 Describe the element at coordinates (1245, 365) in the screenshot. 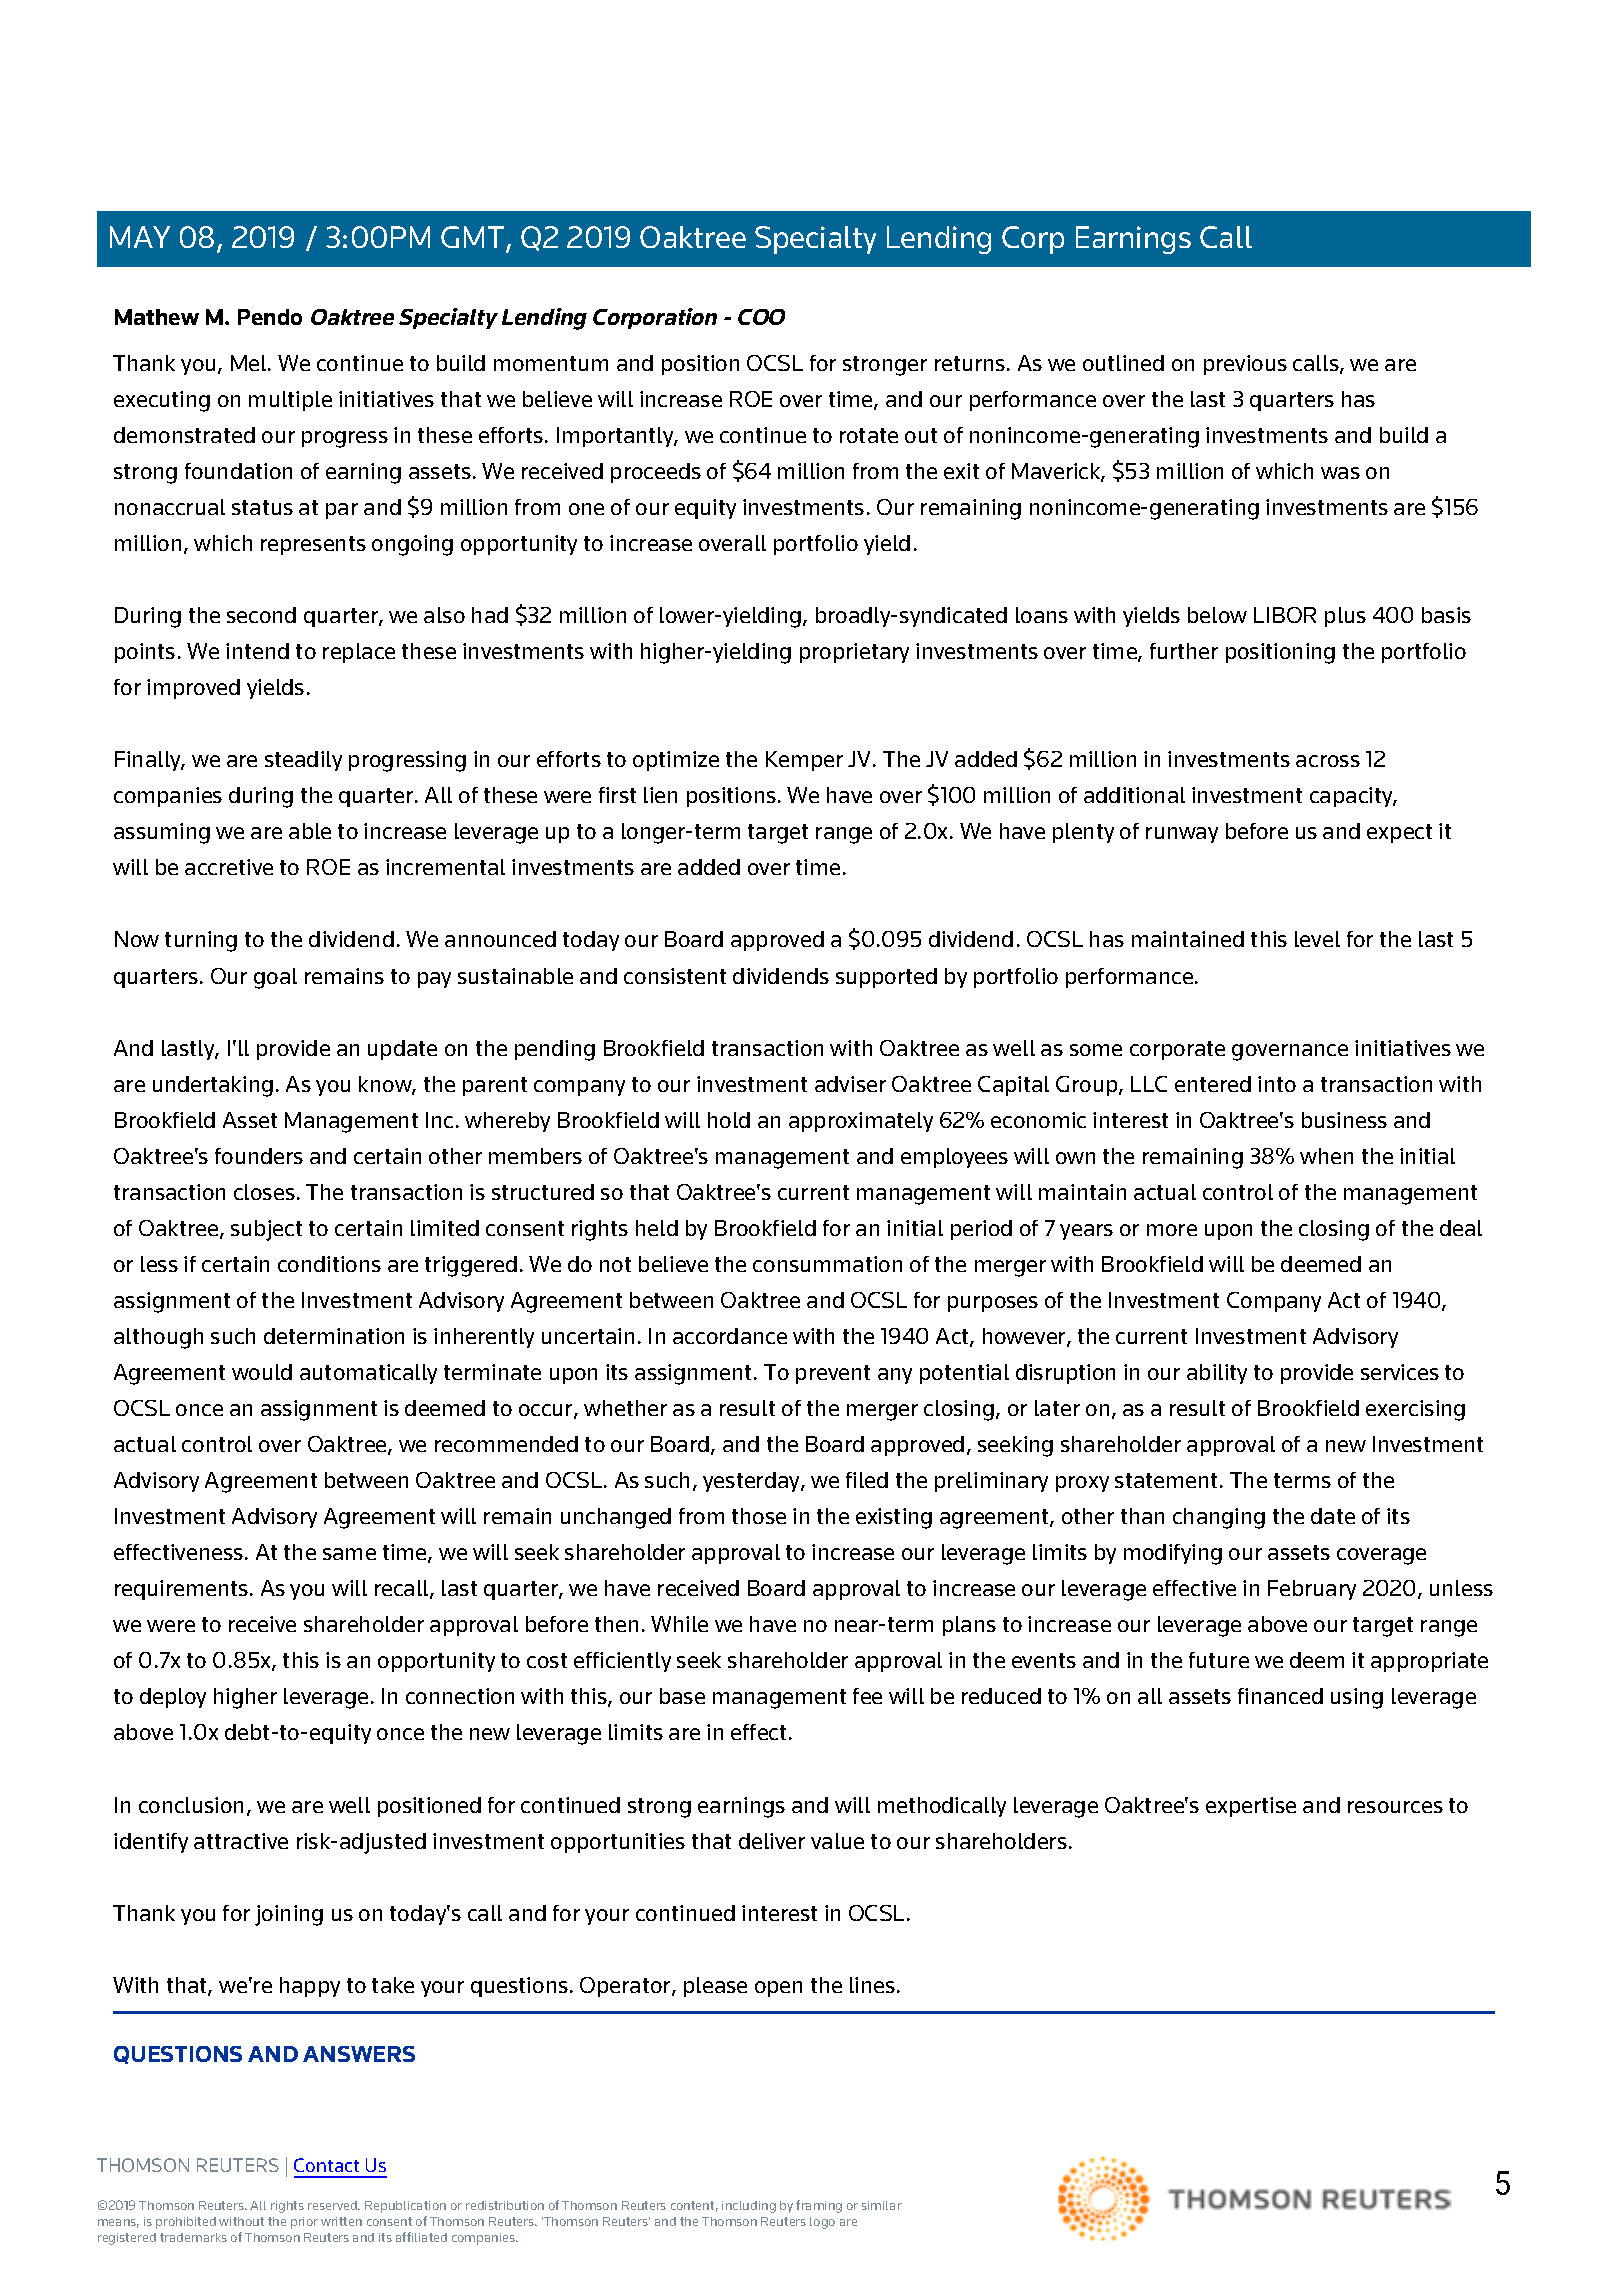

I see `previous` at that location.
